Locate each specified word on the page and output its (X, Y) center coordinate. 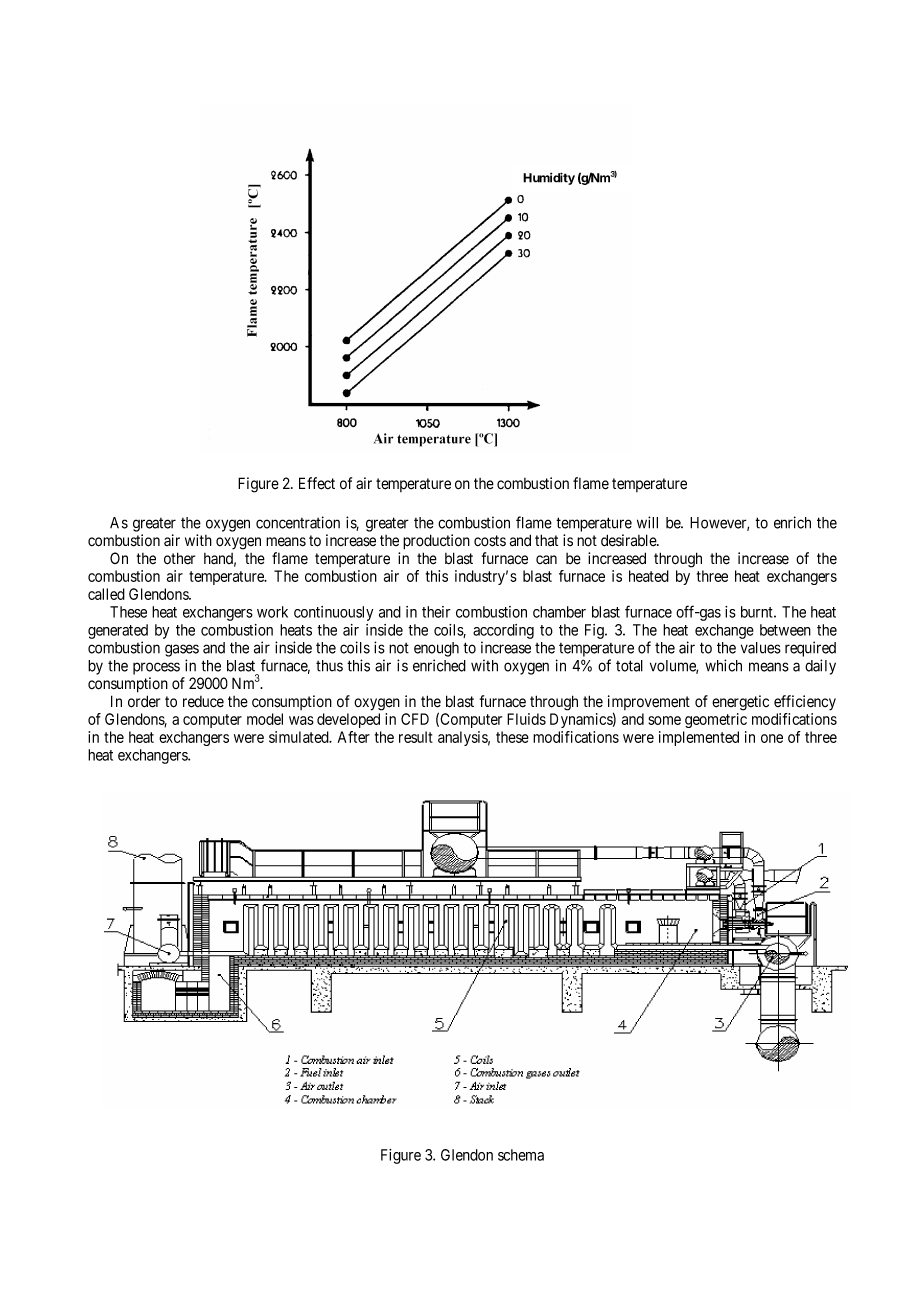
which (723, 665)
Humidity (549, 178)
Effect (317, 483)
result (416, 737)
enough (436, 649)
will (647, 522)
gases (182, 650)
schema (521, 1155)
